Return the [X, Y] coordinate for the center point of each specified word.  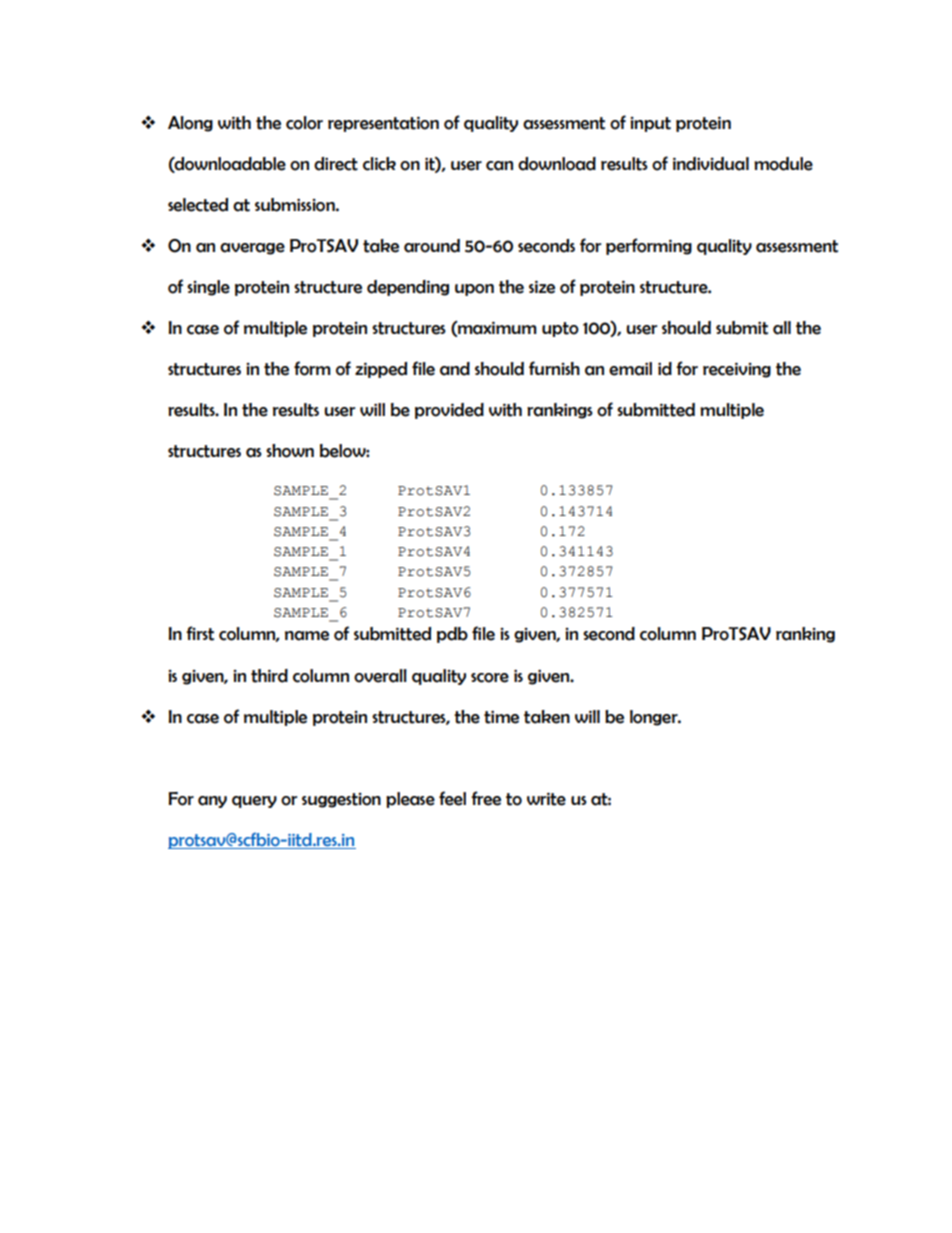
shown [290, 451]
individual [711, 164]
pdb [452, 635]
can [499, 166]
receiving [737, 370]
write [546, 799]
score [490, 678]
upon [474, 290]
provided [449, 411]
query [254, 802]
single [208, 288]
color [304, 123]
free [486, 798]
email [630, 369]
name [307, 636]
